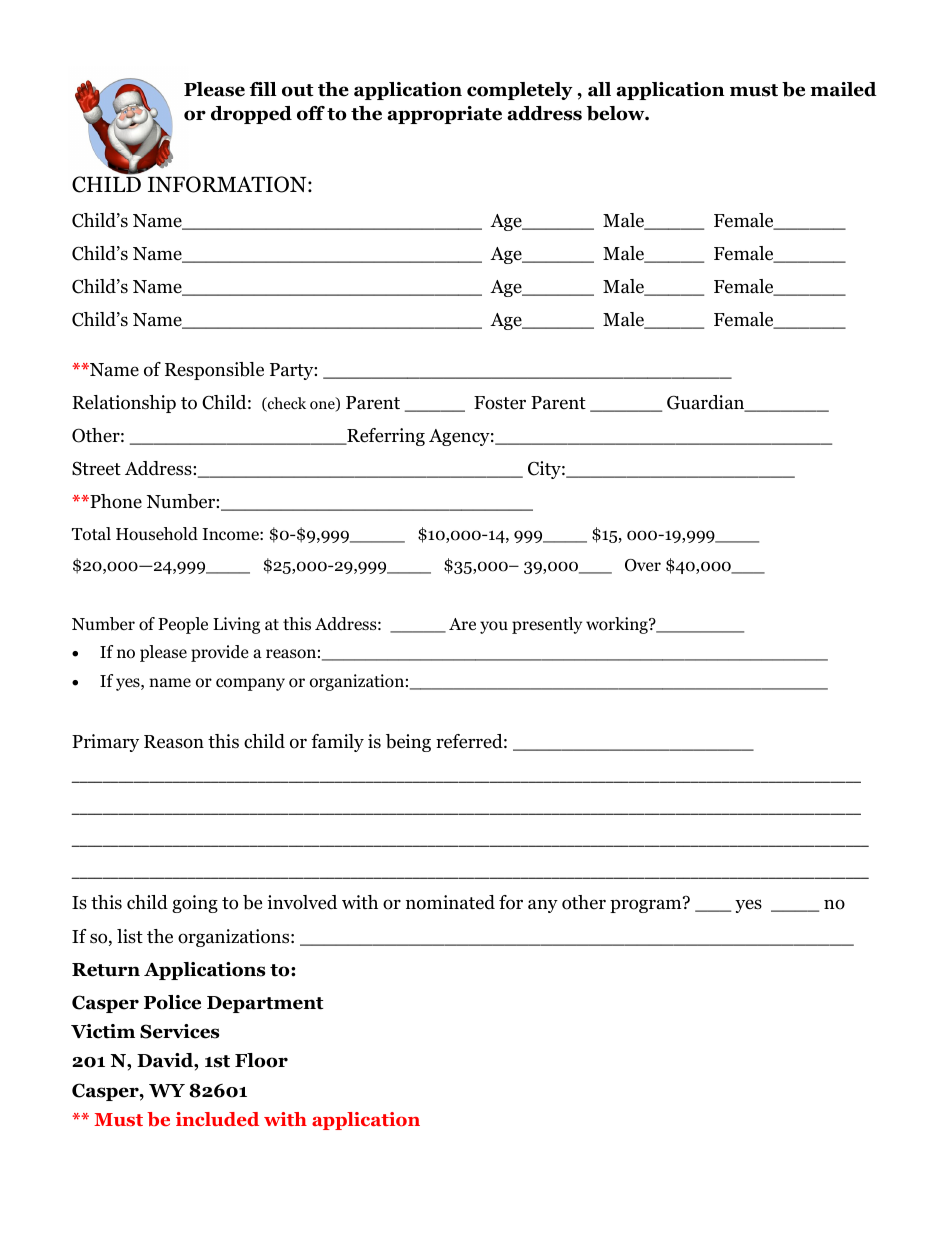 The image size is (952, 1233). What do you see at coordinates (444, 115) in the image?
I see `appropriate` at bounding box center [444, 115].
